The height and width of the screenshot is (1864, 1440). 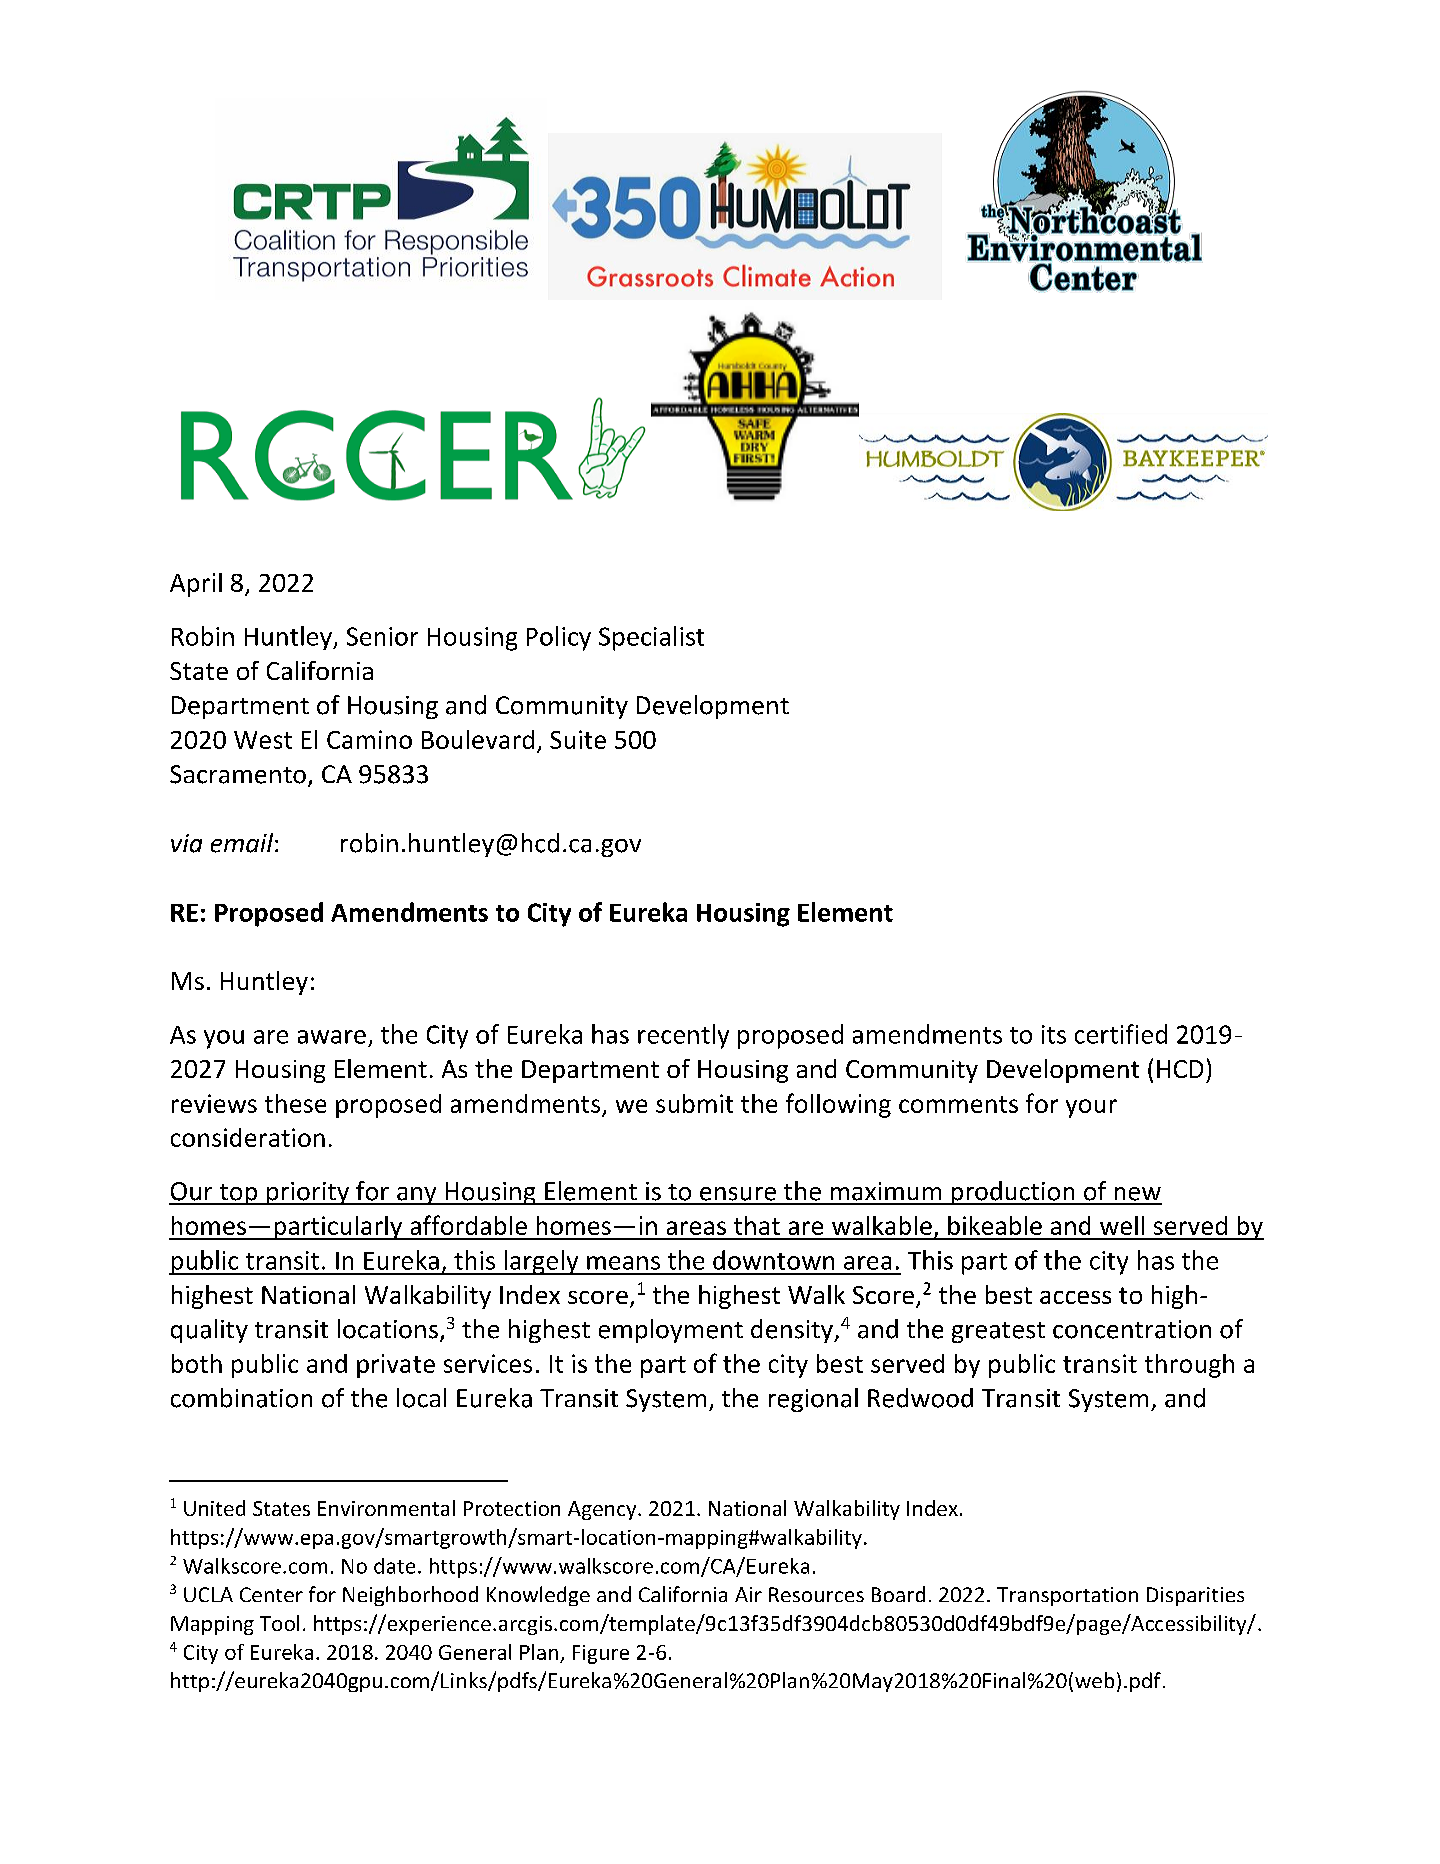 I want to click on Specialist, so click(x=651, y=638).
